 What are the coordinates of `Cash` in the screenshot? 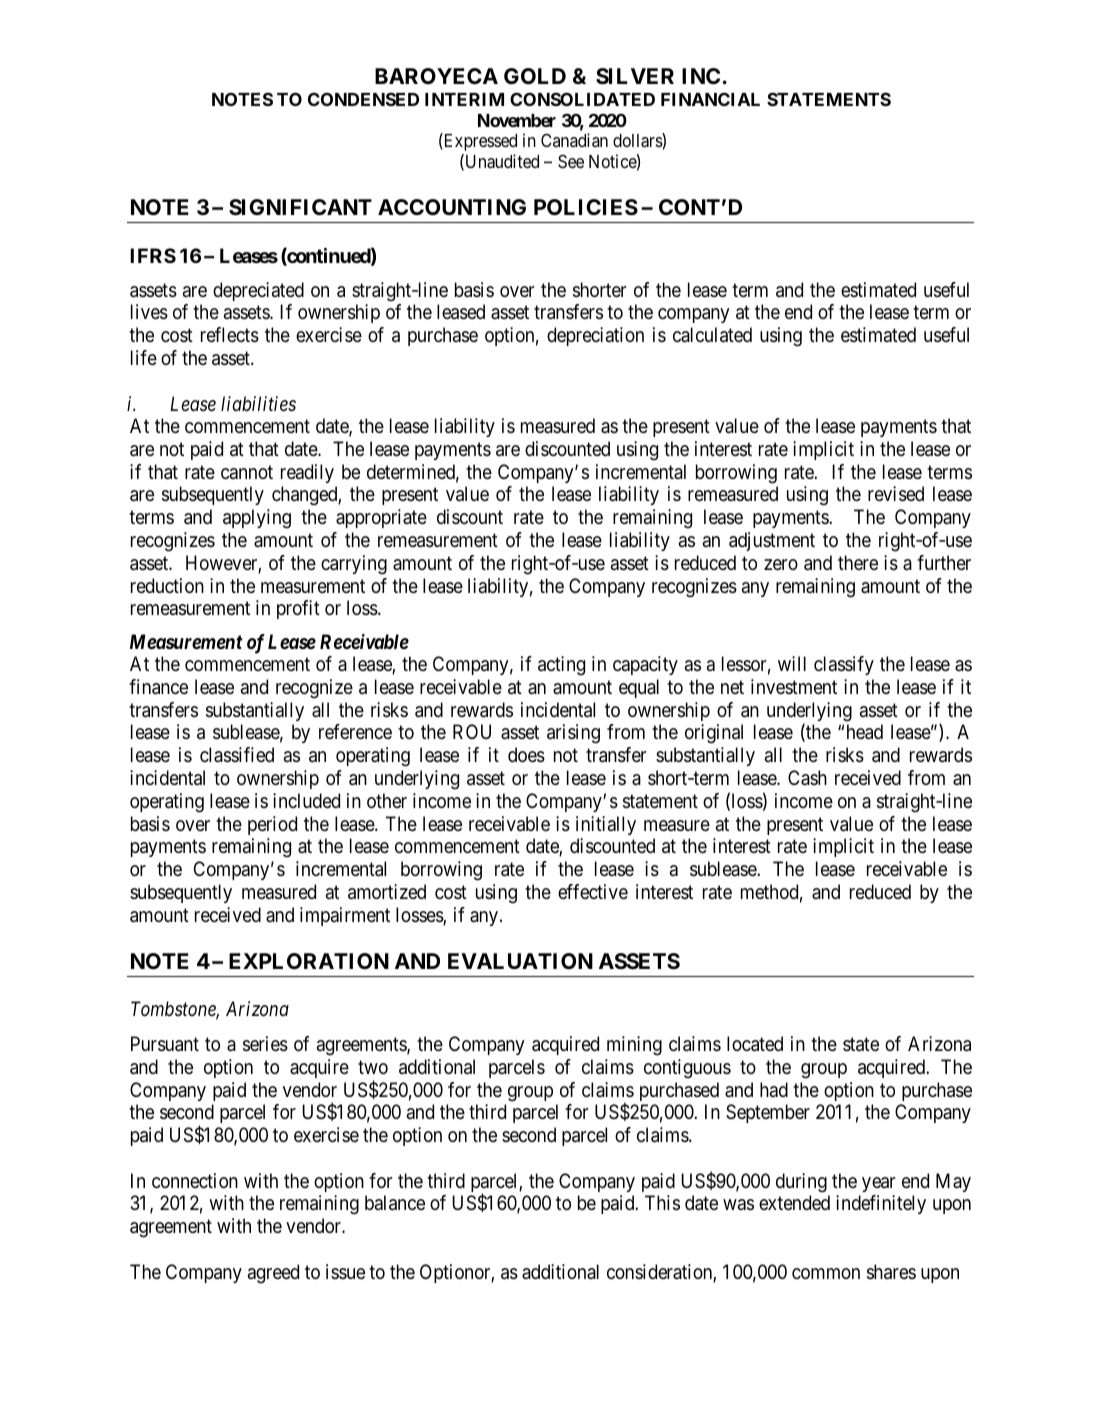 It's located at (807, 778).
